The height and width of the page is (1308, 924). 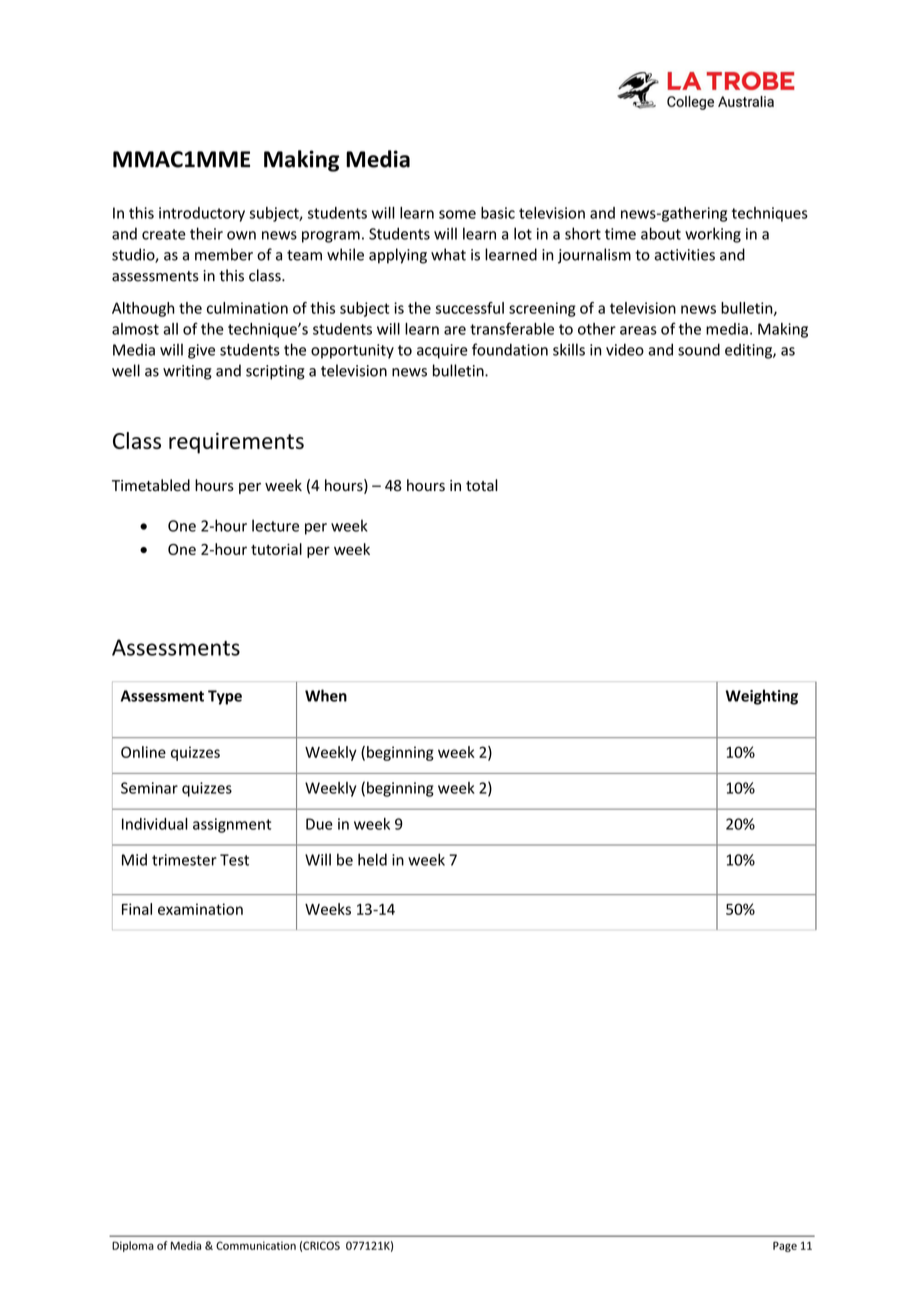 I want to click on When, so click(x=326, y=695).
